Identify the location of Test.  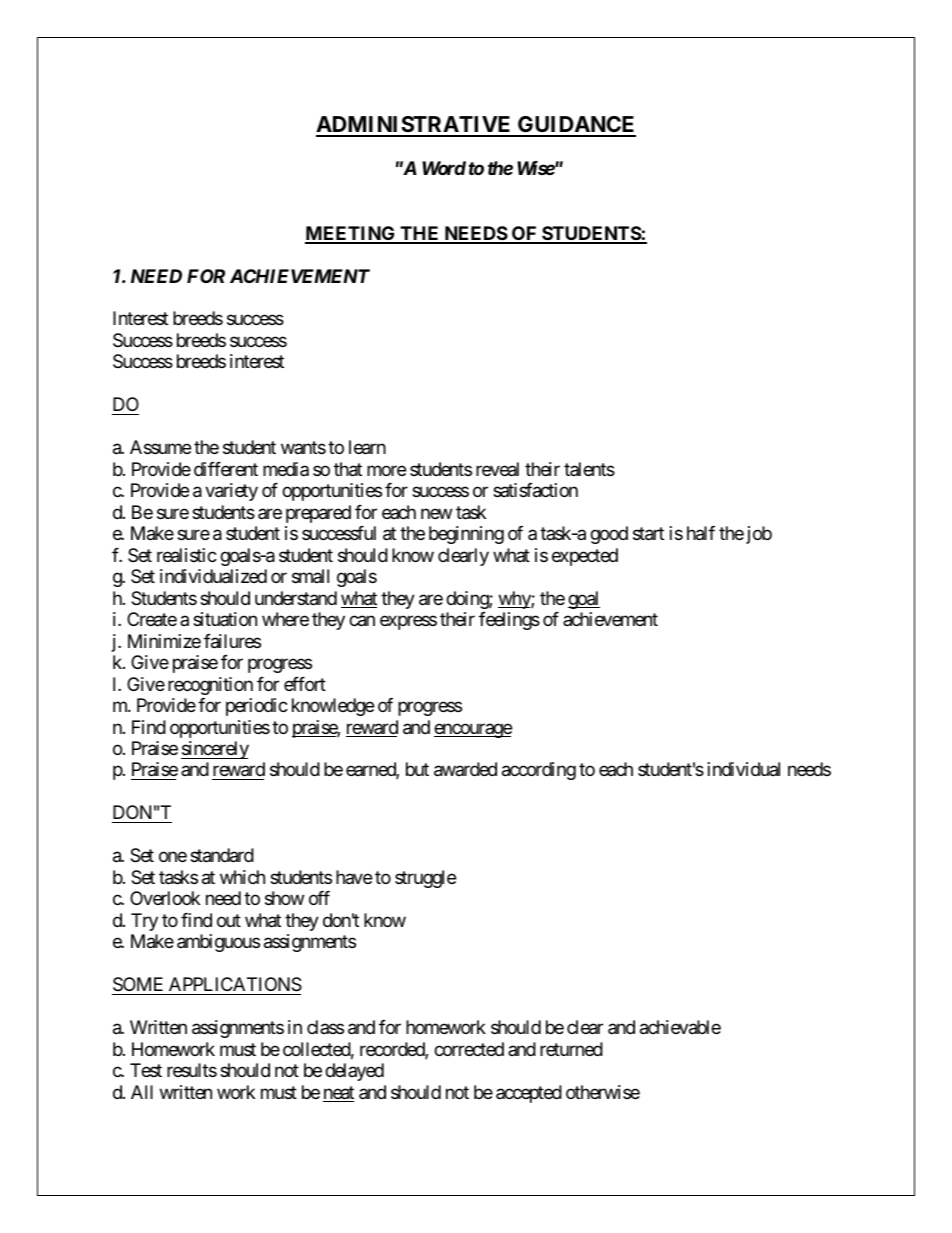
(146, 1070).
